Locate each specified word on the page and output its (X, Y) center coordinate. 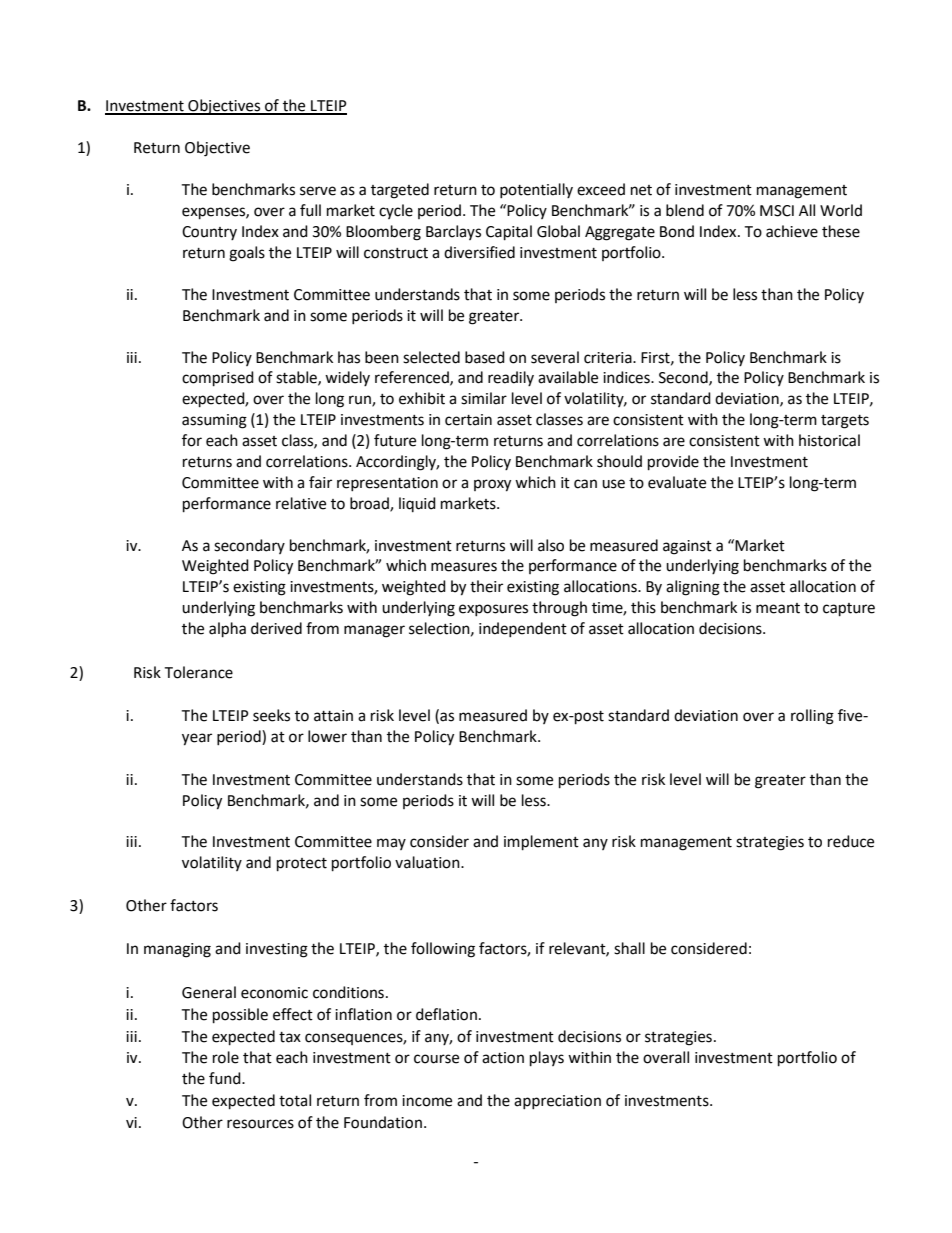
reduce (851, 841)
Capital (509, 233)
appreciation (557, 1102)
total (295, 1100)
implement (541, 843)
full (310, 210)
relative (301, 503)
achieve (792, 231)
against (687, 547)
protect (302, 865)
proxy (492, 485)
